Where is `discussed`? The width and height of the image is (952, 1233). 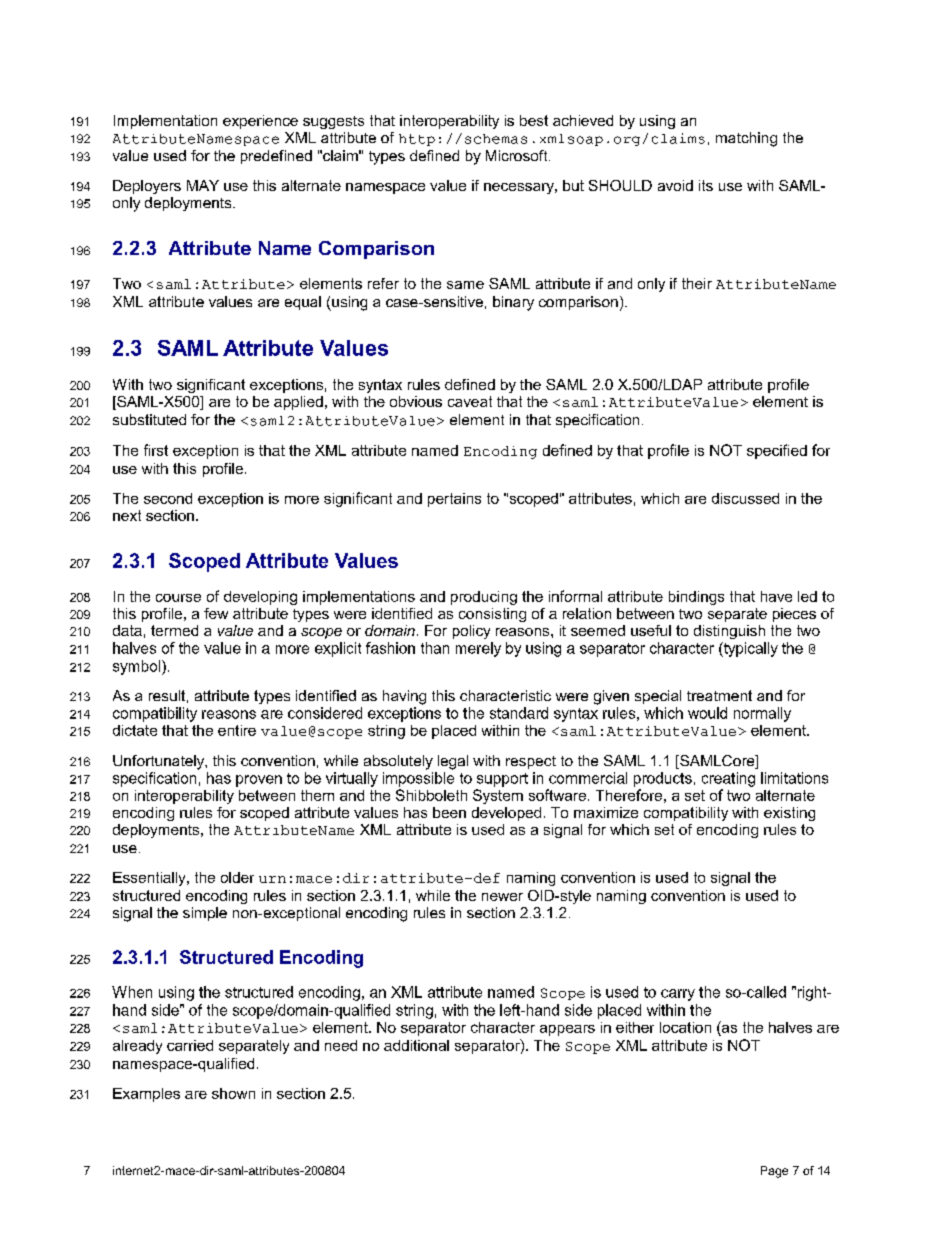 discussed is located at coordinates (745, 498).
